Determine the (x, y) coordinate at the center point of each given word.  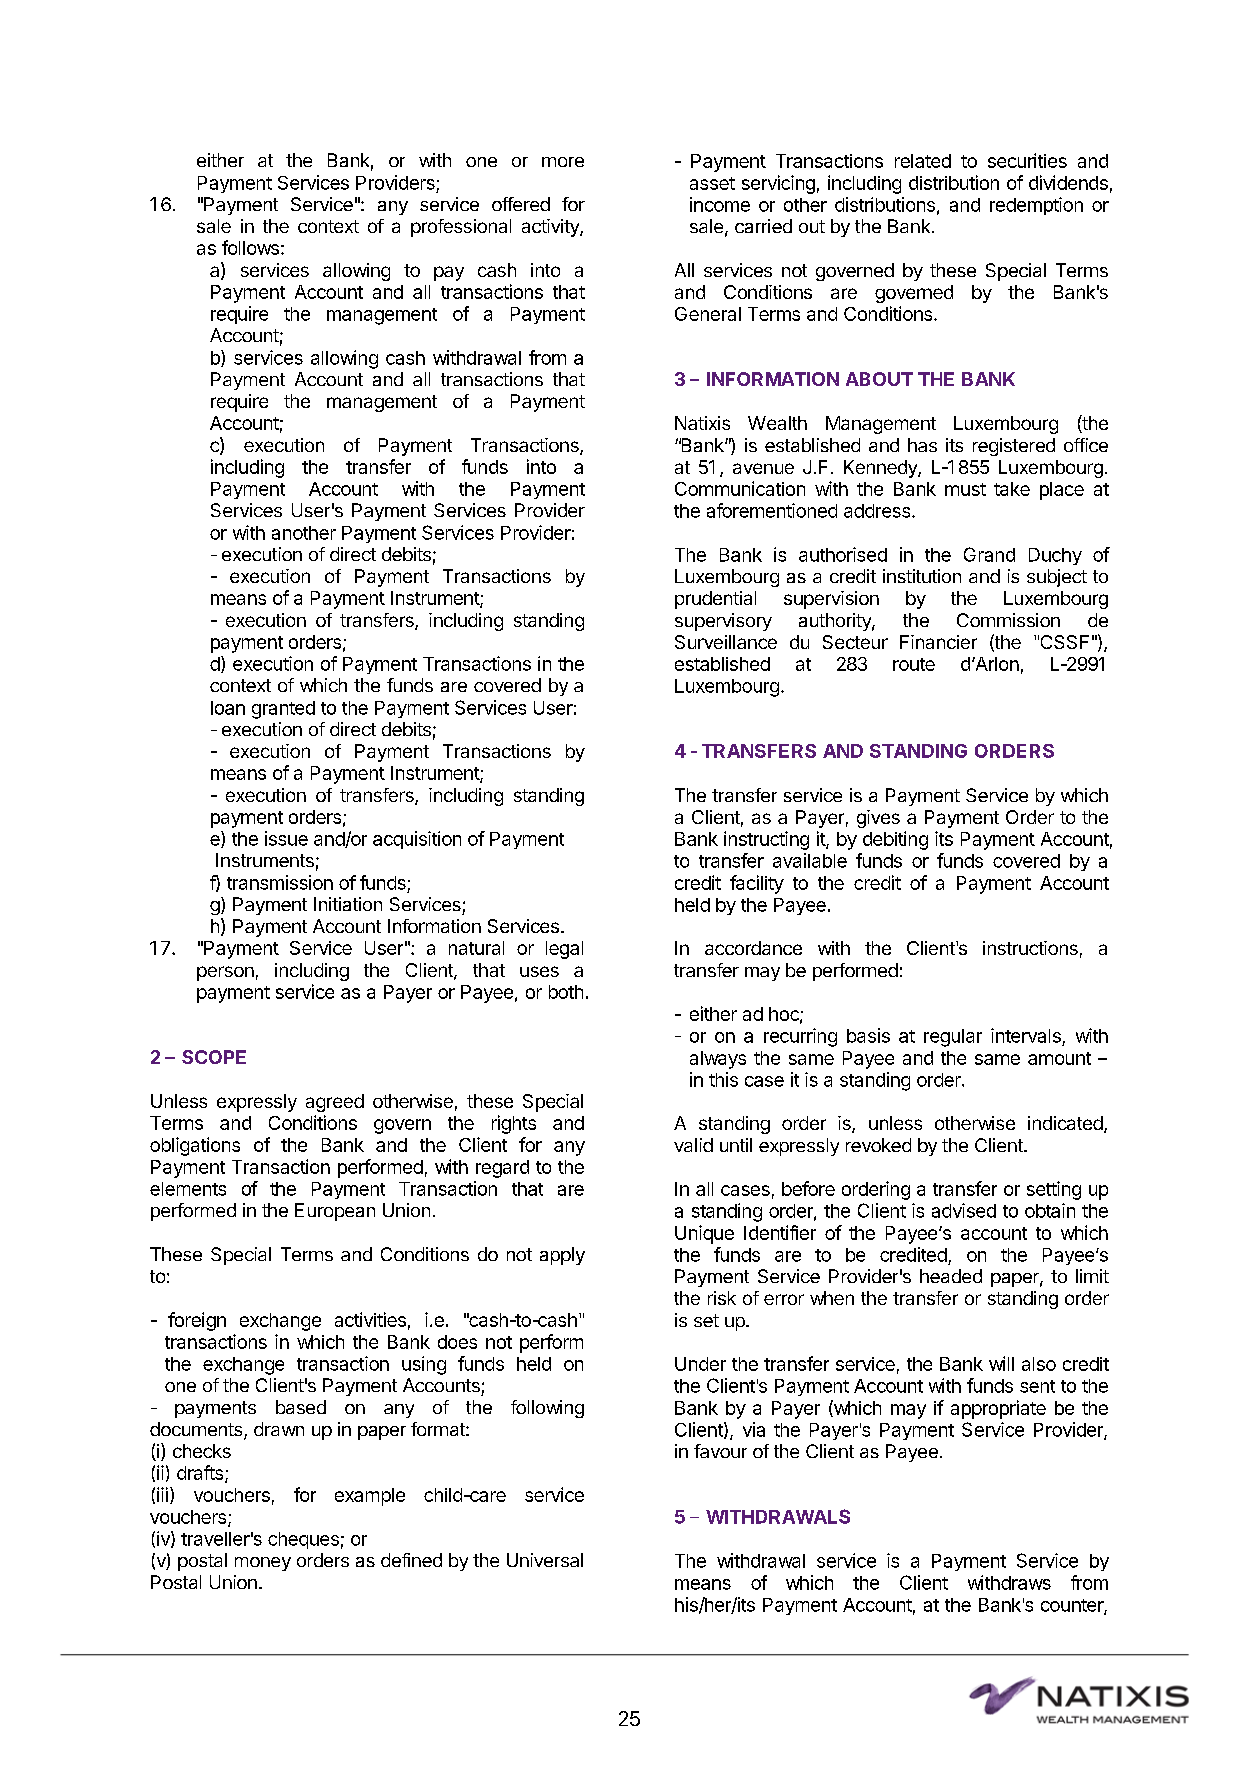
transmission (280, 882)
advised (964, 1210)
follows (250, 247)
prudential (715, 600)
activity (551, 228)
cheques (303, 1540)
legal (564, 950)
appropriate (998, 1409)
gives (878, 819)
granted (283, 710)
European (335, 1212)
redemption (1036, 206)
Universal (545, 1560)
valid (693, 1145)
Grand (989, 554)
